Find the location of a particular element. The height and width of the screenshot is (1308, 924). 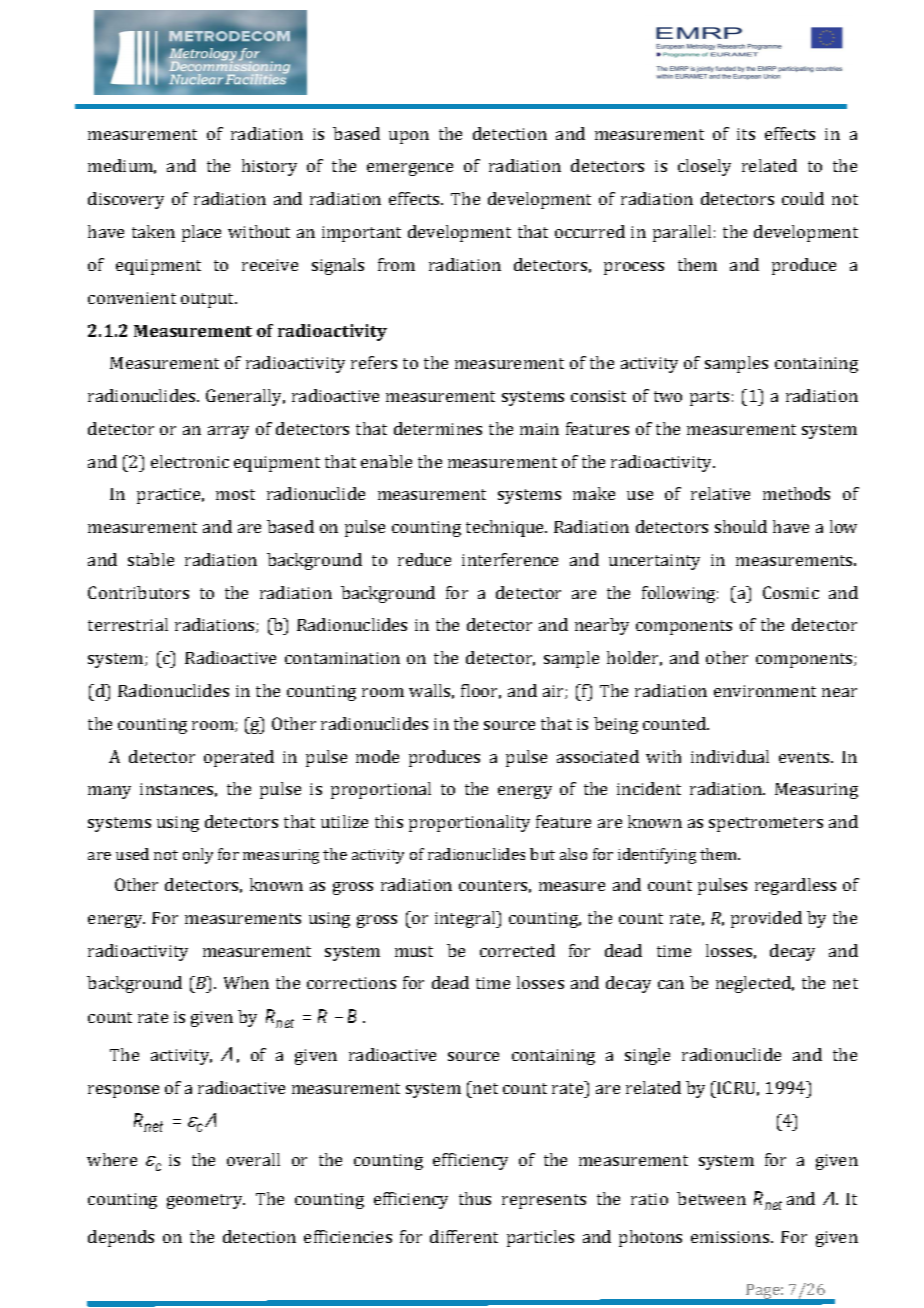

closely is located at coordinates (704, 167).
